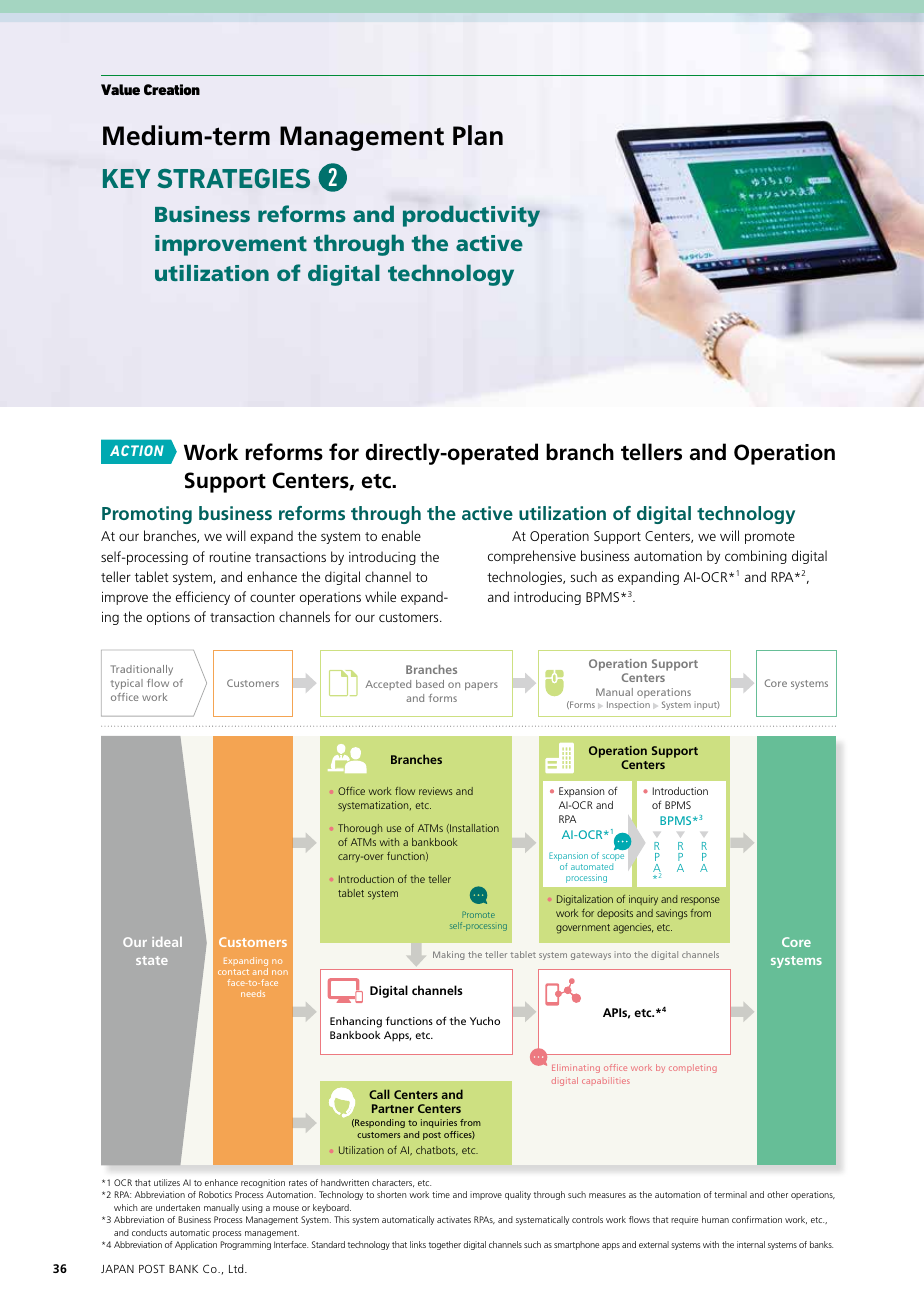 The height and width of the screenshot is (1308, 924). Describe the element at coordinates (478, 135) in the screenshot. I see `Plan` at that location.
